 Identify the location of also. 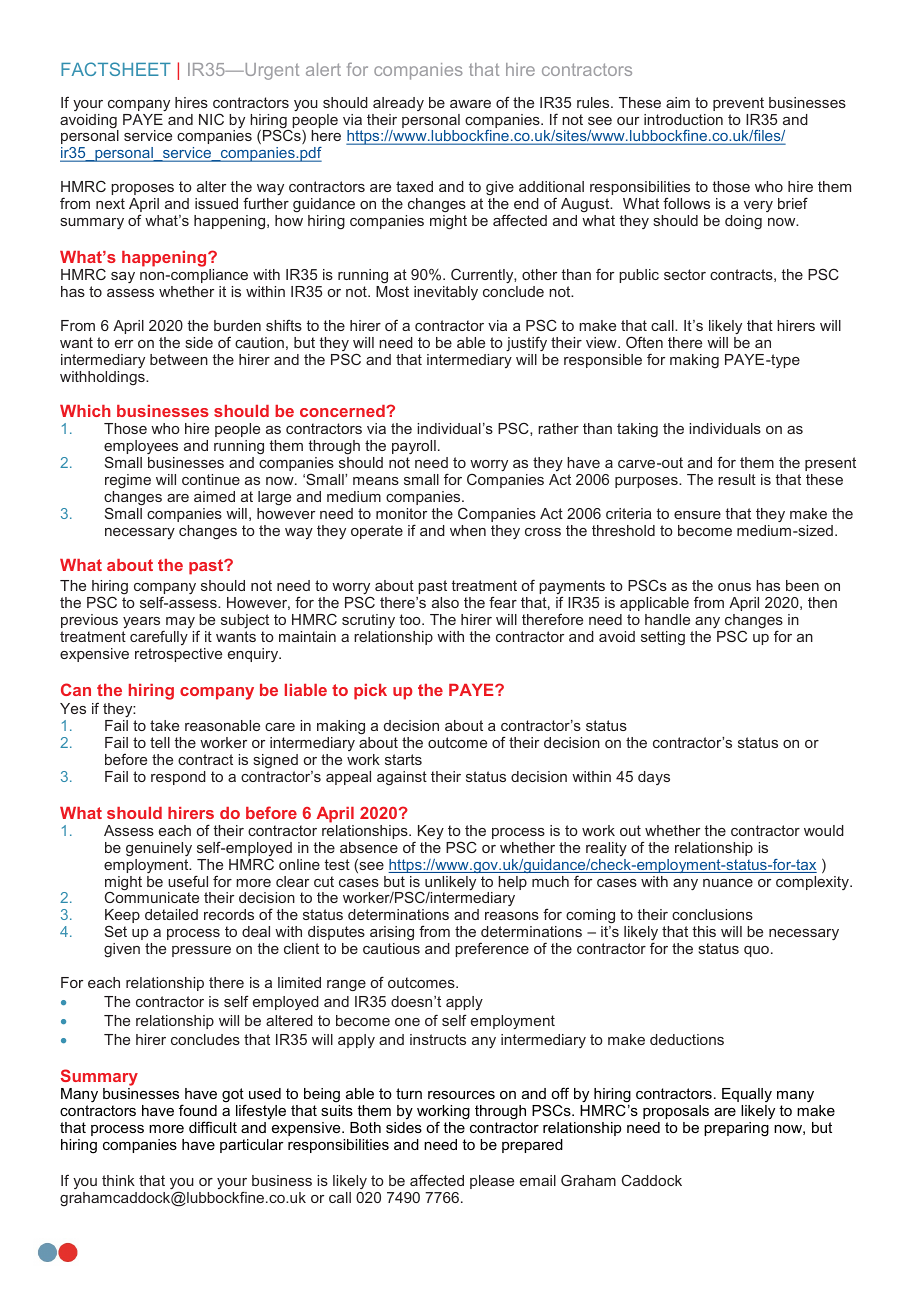
(445, 602).
